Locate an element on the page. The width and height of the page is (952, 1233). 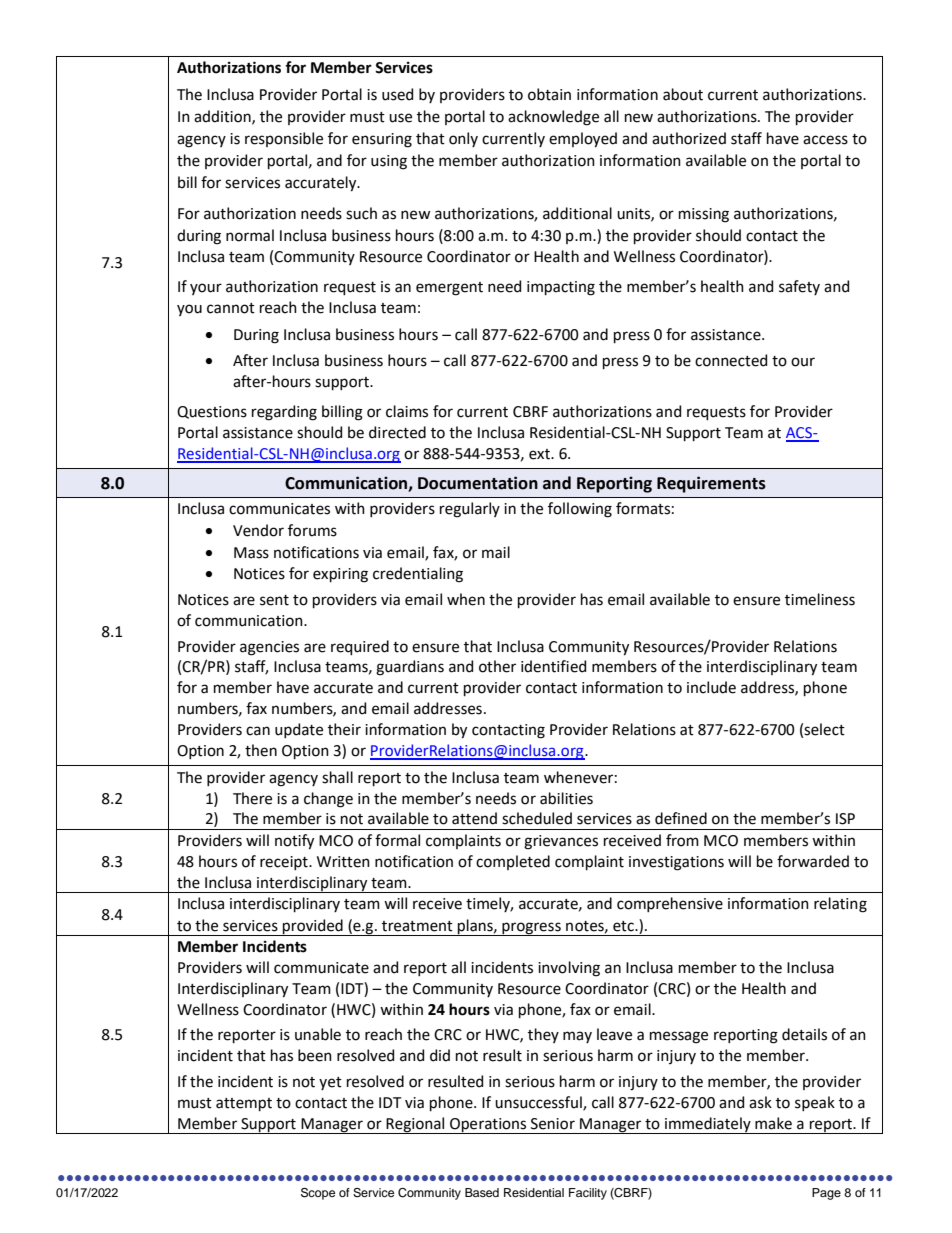
acknowledge is located at coordinates (553, 118).
